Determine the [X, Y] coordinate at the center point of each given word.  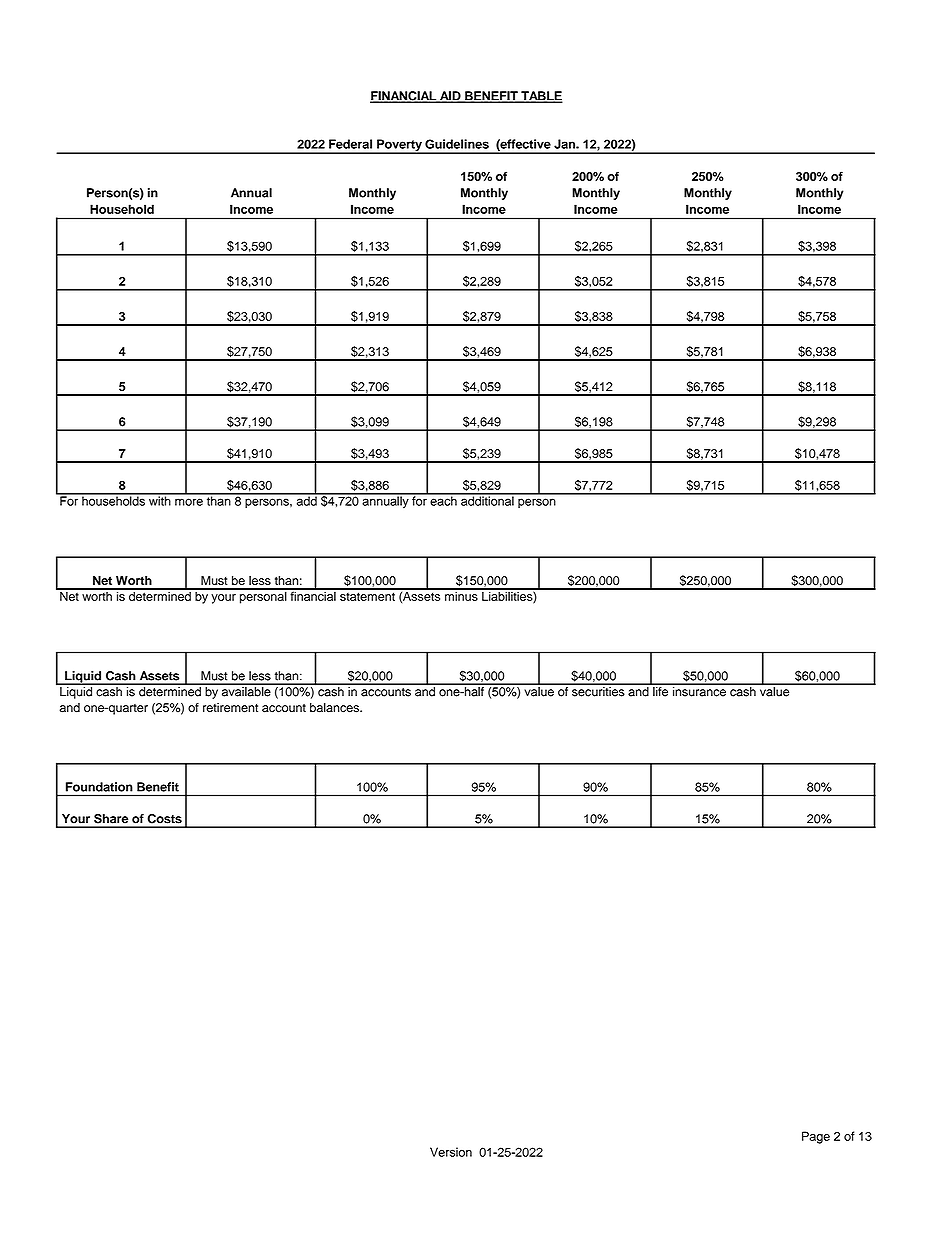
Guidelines [457, 144]
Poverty [399, 146]
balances [335, 708]
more [189, 502]
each [443, 500]
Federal [350, 144]
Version [451, 1152]
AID [450, 97]
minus [461, 595]
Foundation [99, 787]
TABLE [541, 97]
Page [816, 1137]
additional [487, 500]
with [160, 500]
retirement [230, 708]
